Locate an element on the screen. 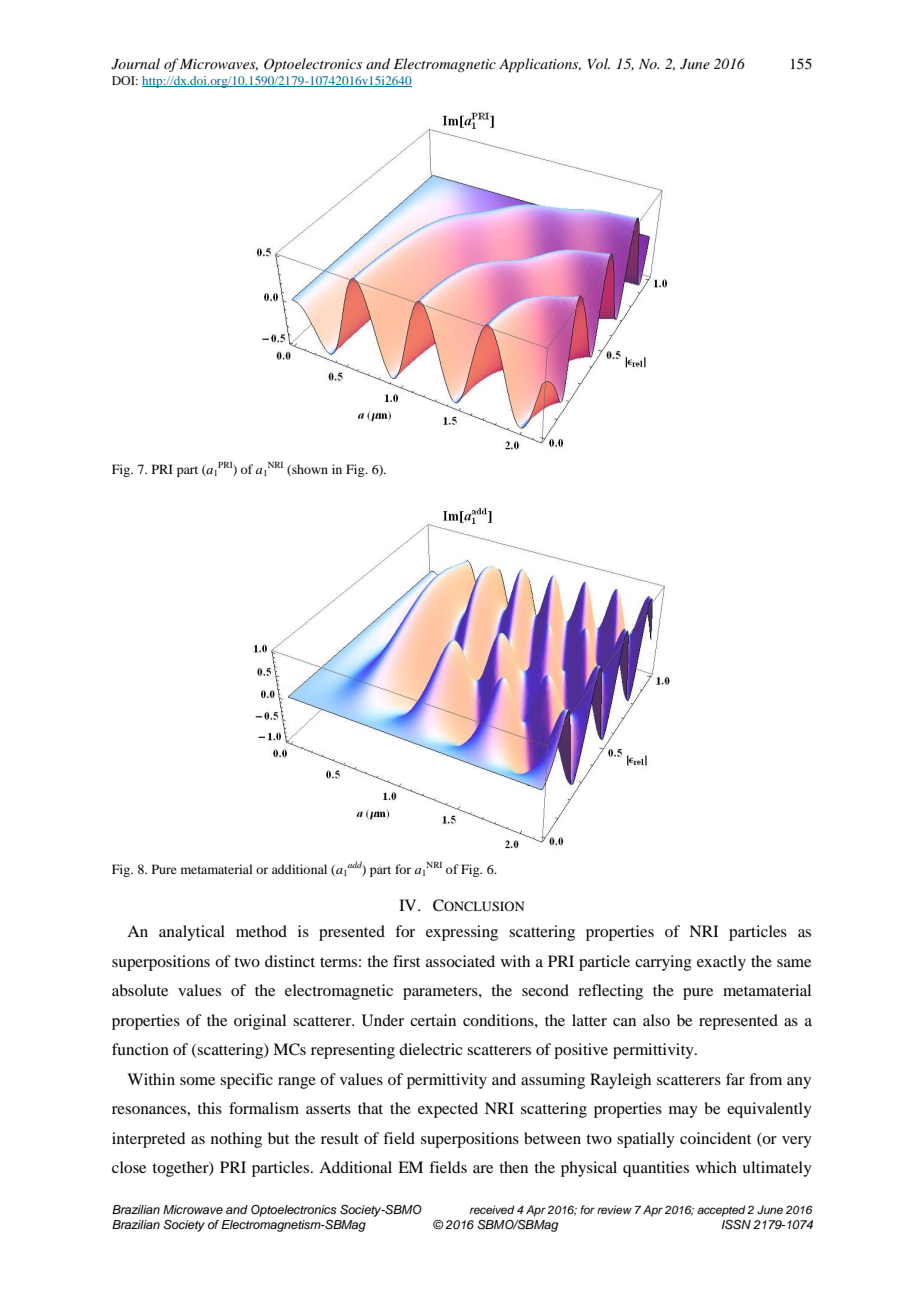  nothing is located at coordinates (236, 1140).
